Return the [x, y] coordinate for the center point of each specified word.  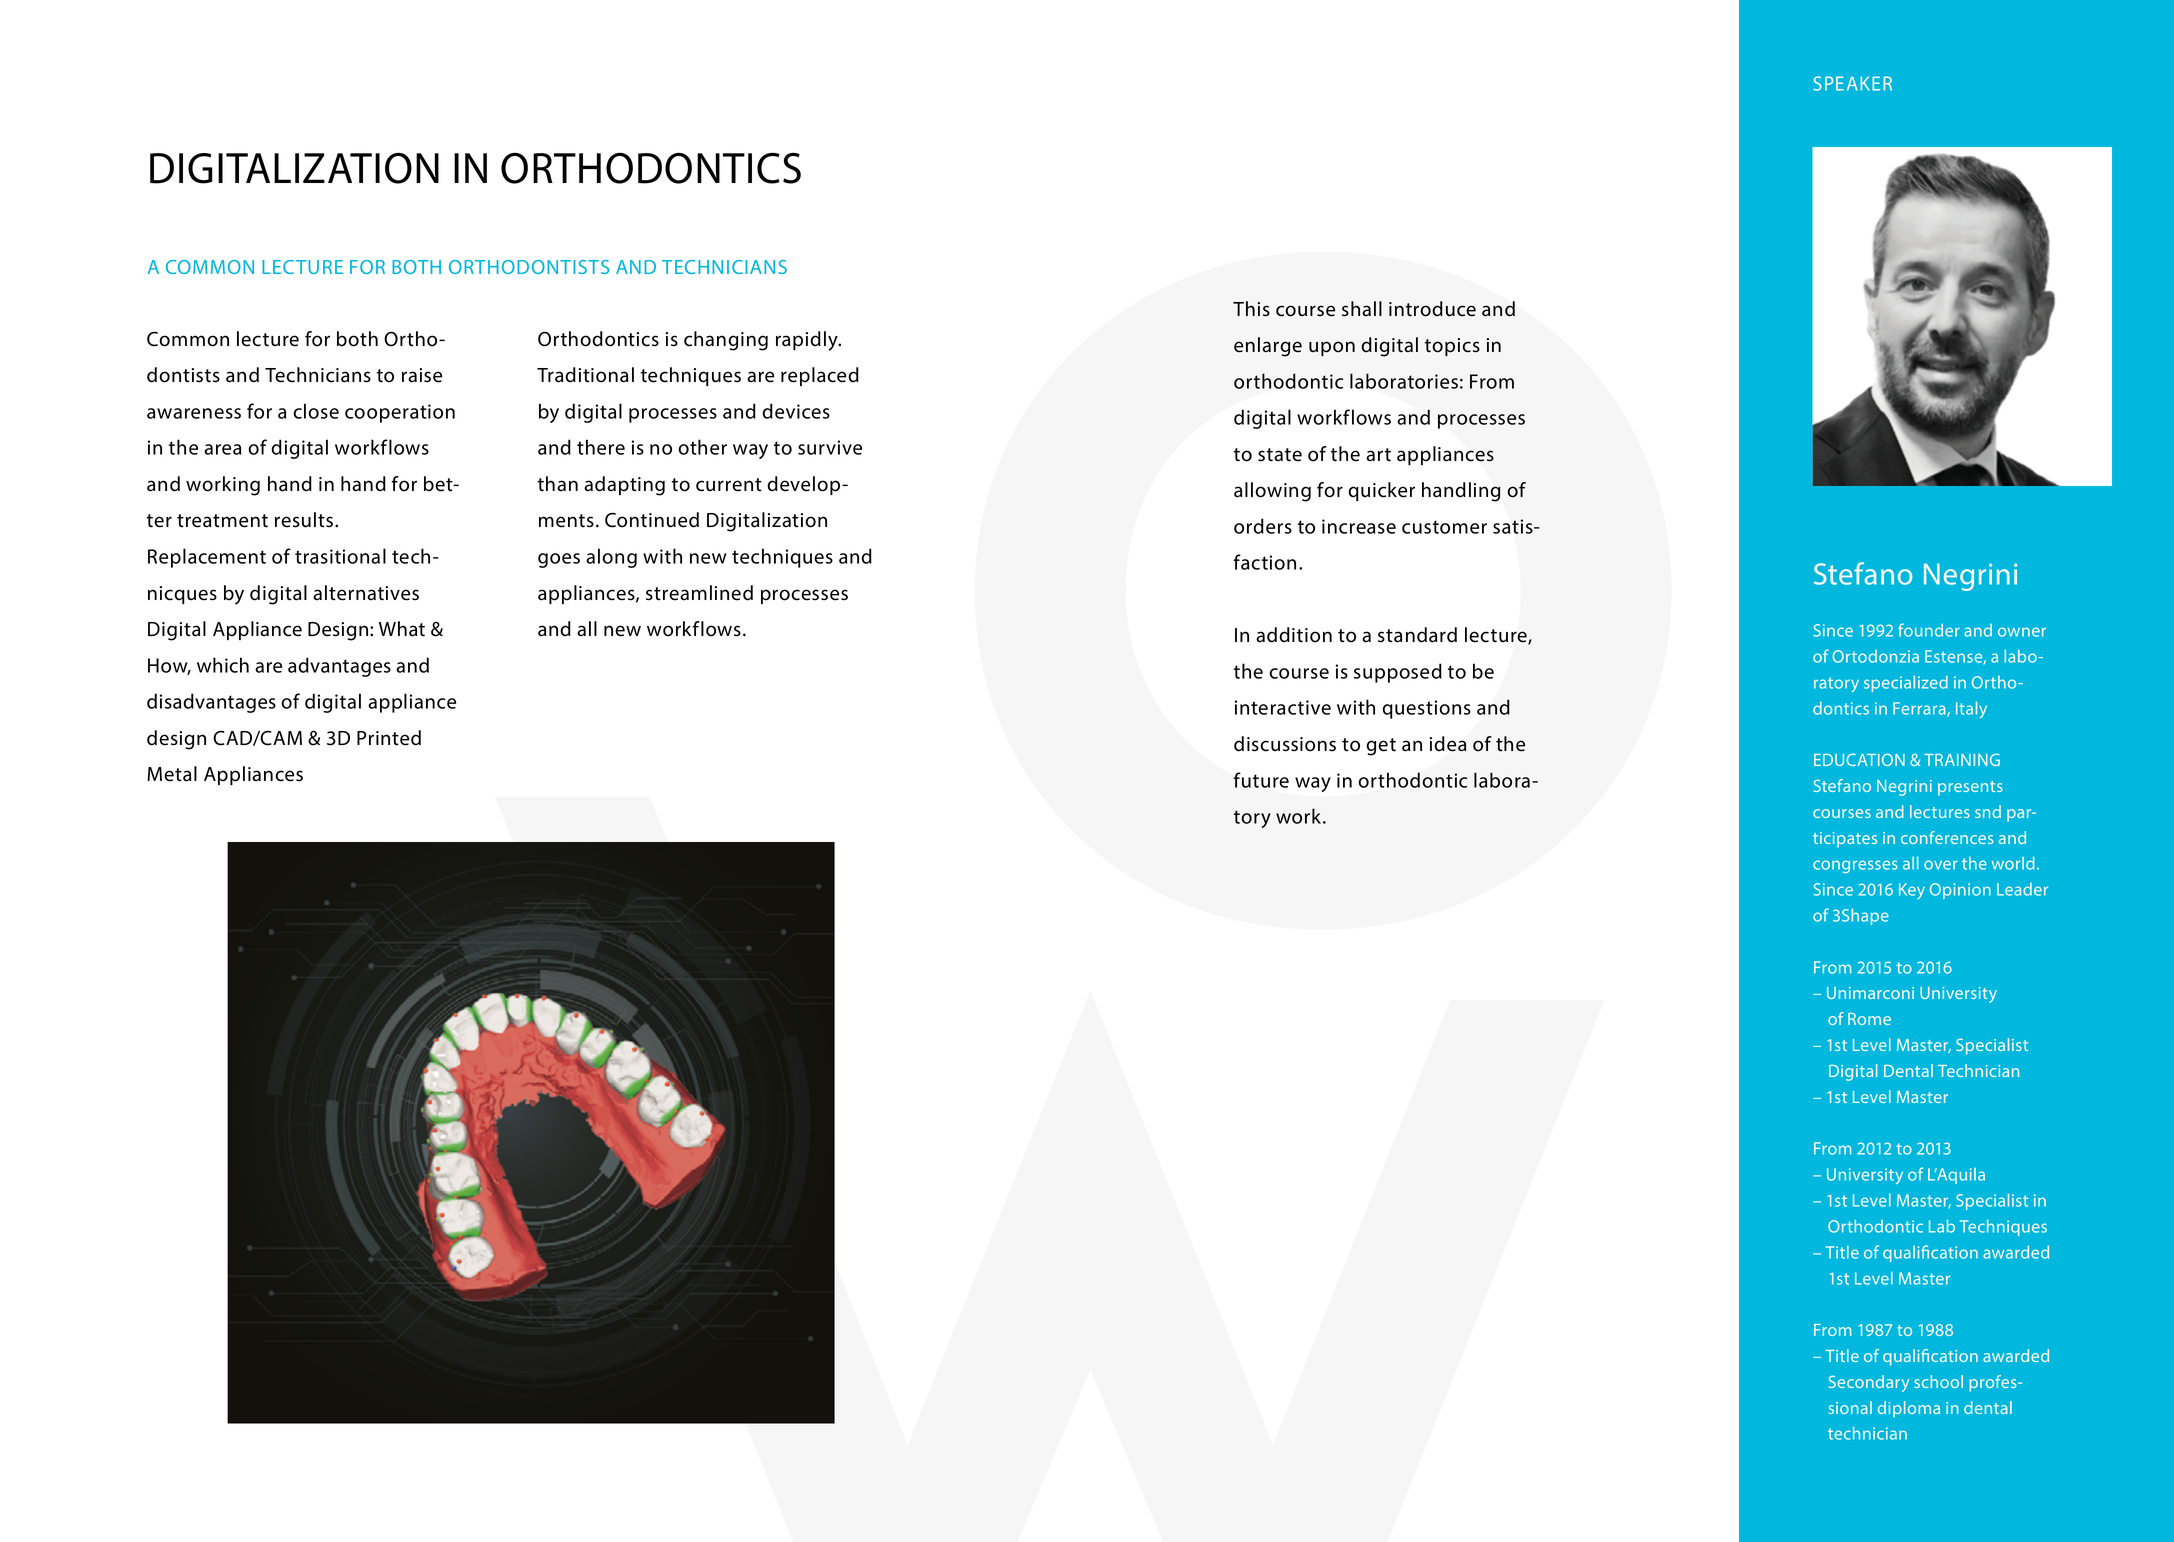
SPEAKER [1852, 83]
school [1938, 1381]
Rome [1869, 1019]
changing [726, 341]
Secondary [1869, 1383]
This [1251, 309]
